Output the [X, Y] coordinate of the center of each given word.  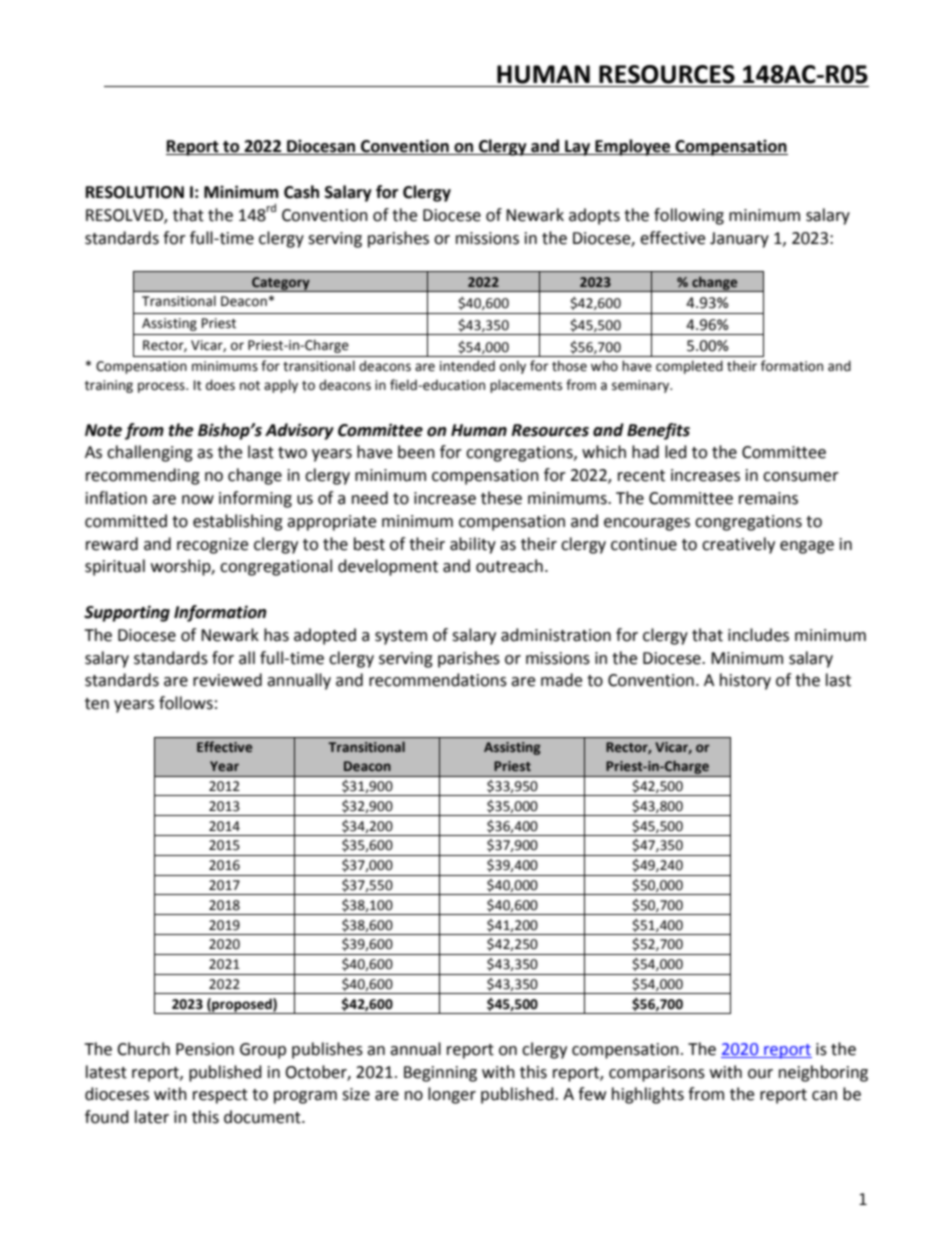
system [401, 637]
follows [186, 703]
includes [758, 635]
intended [467, 366]
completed [689, 367]
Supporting [127, 613]
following [689, 216]
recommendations [438, 680]
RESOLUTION [135, 192]
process [162, 387]
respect [220, 1096]
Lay [577, 148]
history [745, 681]
